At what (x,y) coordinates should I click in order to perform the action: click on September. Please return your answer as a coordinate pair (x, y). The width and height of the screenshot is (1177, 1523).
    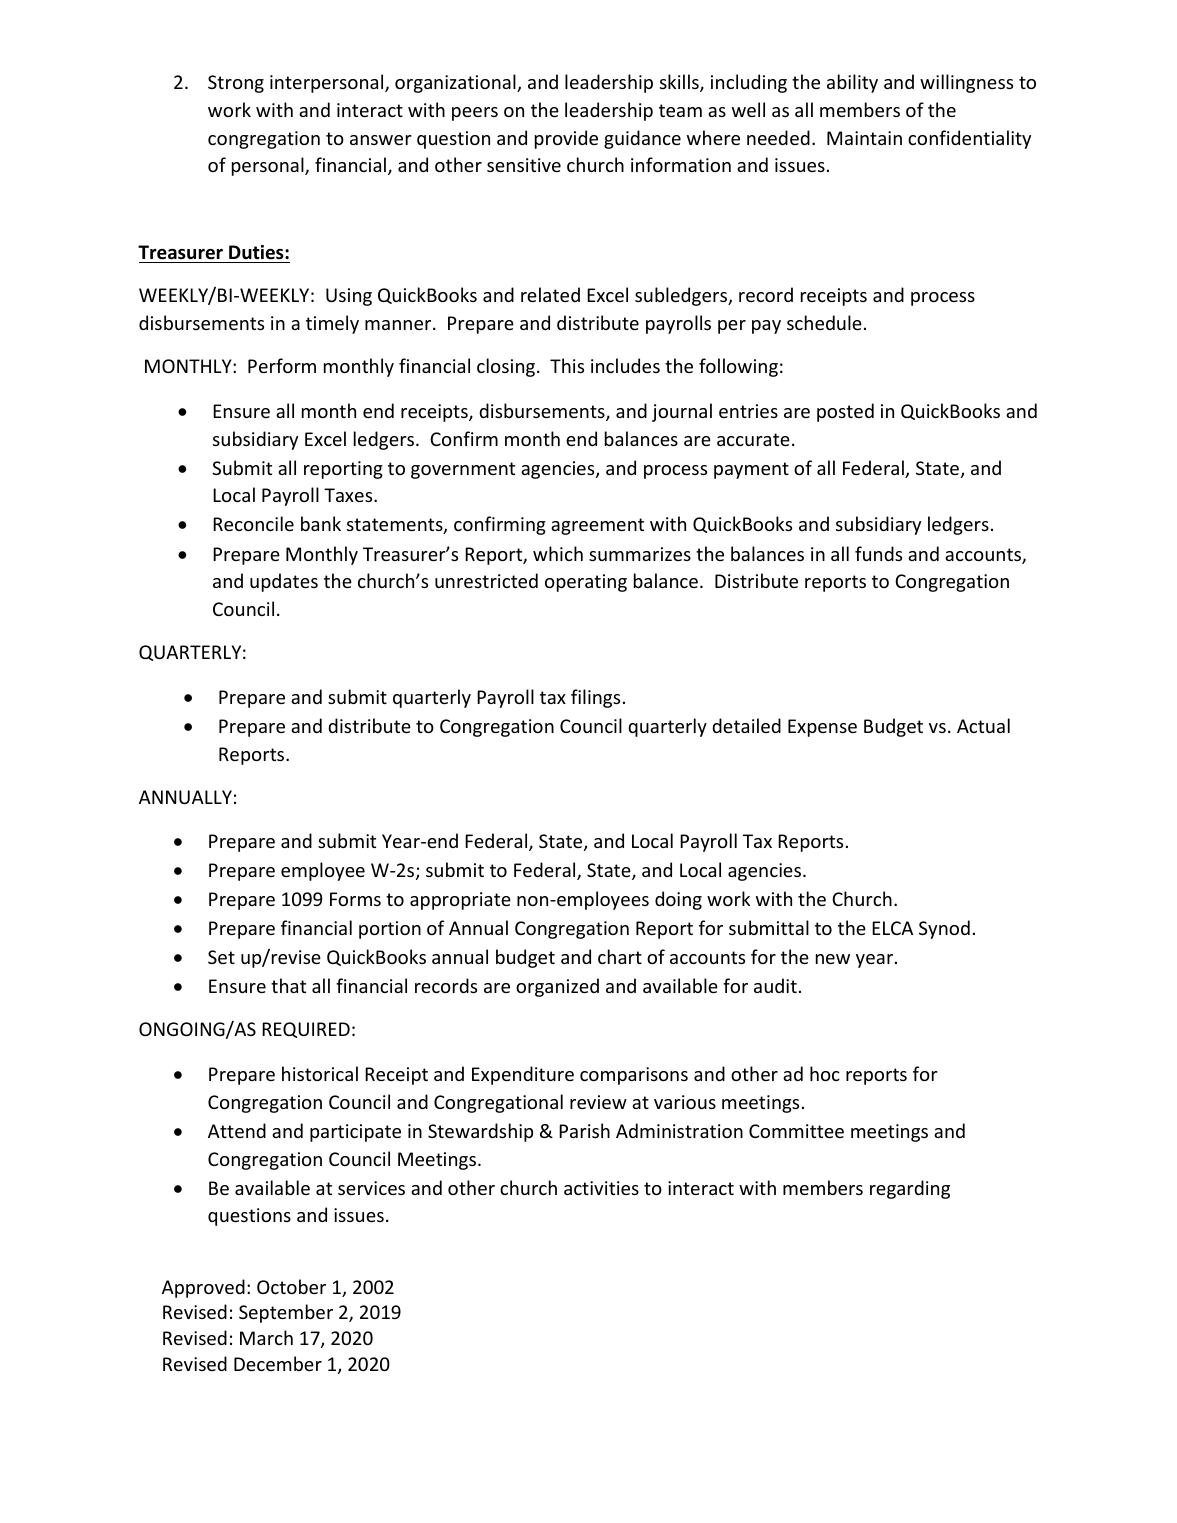
    Looking at the image, I should click on (286, 1313).
